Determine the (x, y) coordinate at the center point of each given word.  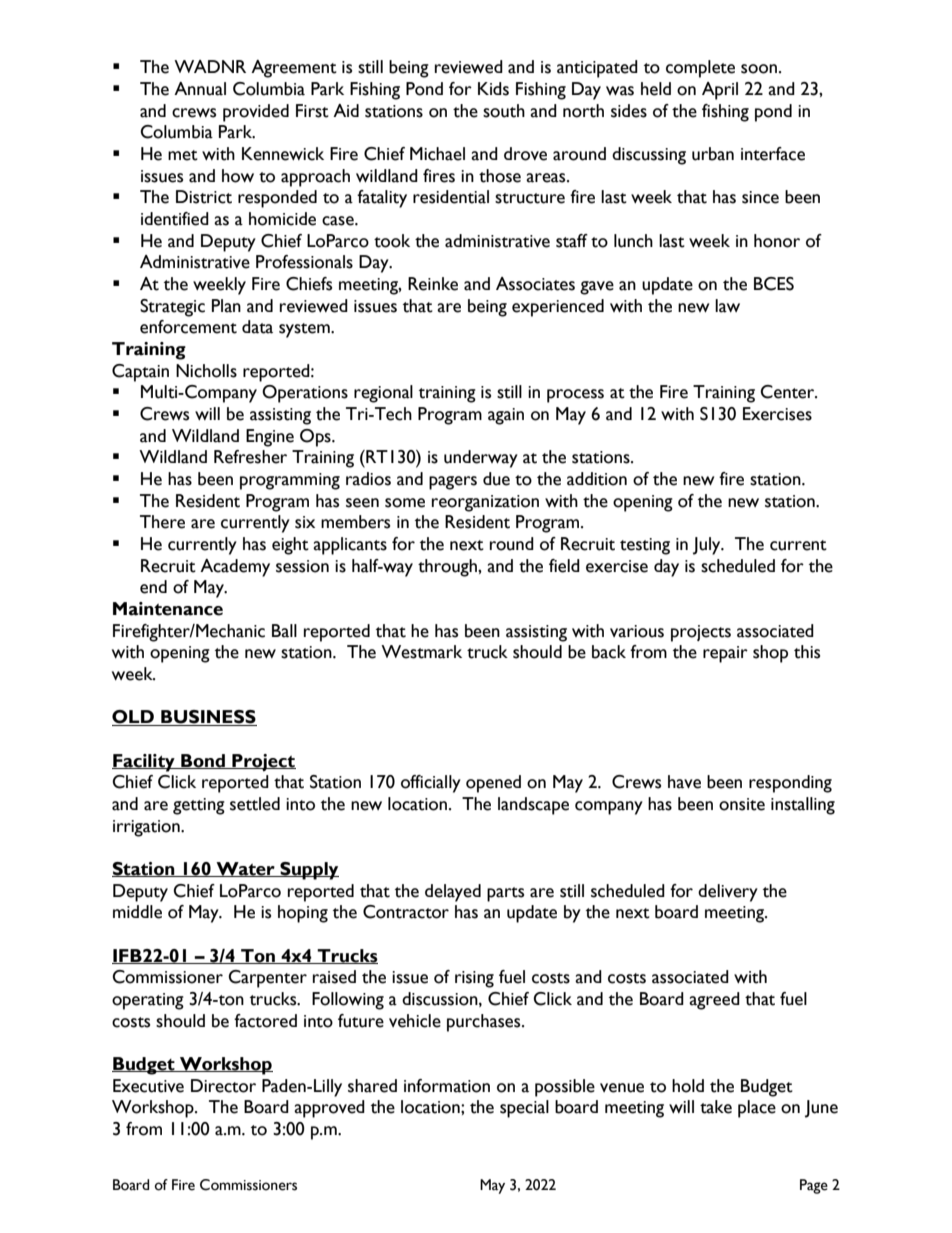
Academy (235, 568)
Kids (493, 89)
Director (223, 1086)
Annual (200, 89)
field (564, 566)
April (720, 91)
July (708, 546)
